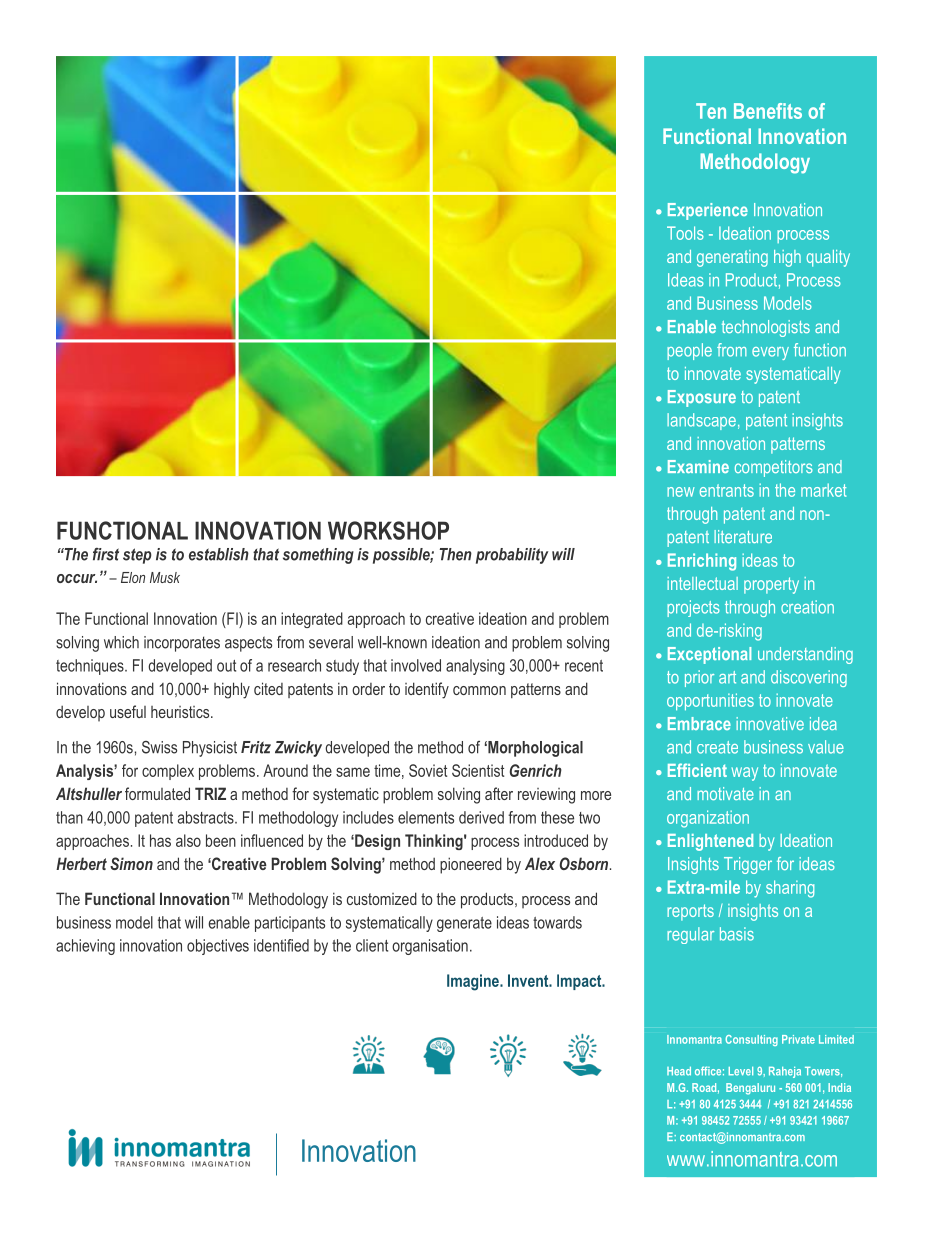  Describe the element at coordinates (768, 111) in the screenshot. I see `Benefits` at that location.
